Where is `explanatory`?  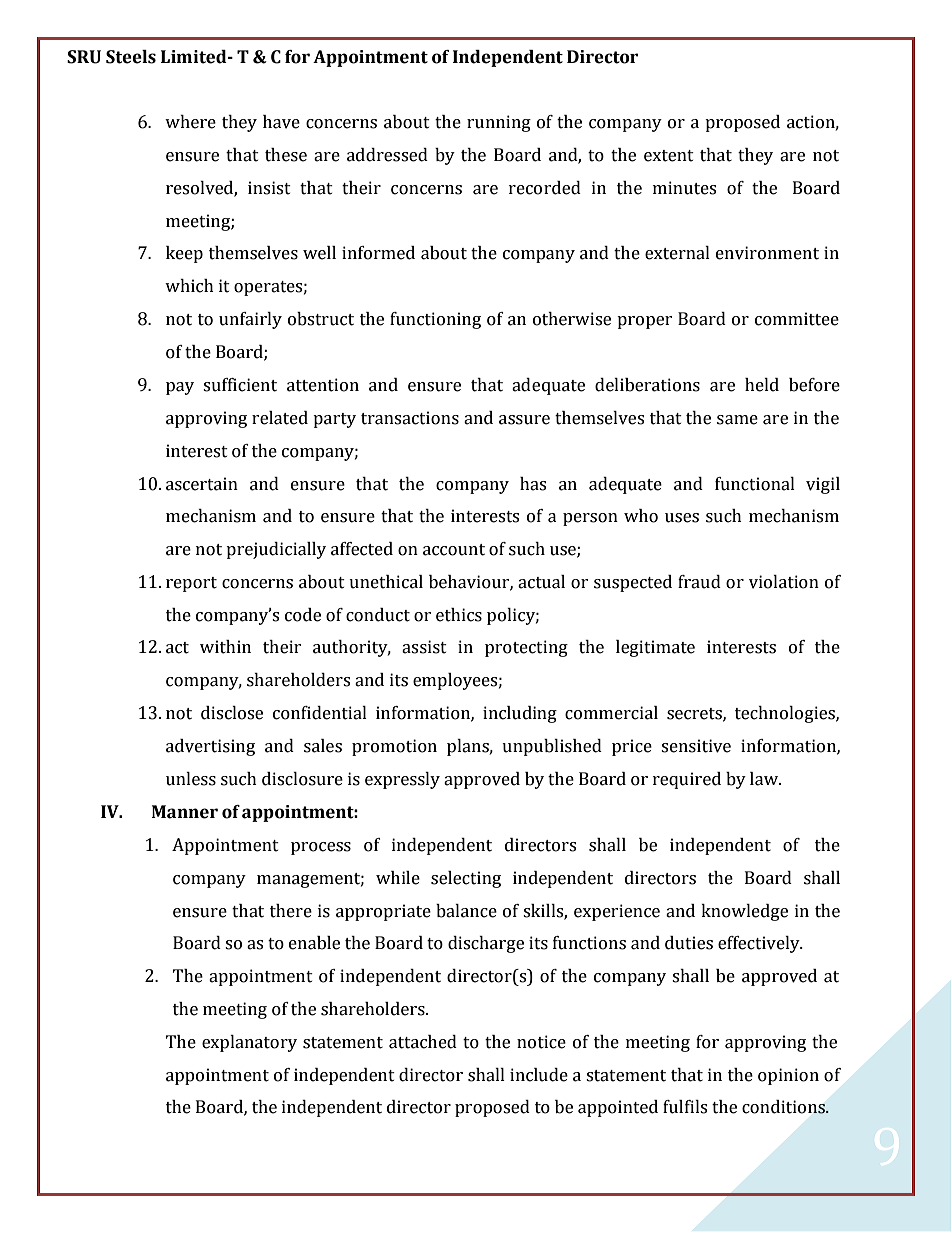 explanatory is located at coordinates (249, 1043).
